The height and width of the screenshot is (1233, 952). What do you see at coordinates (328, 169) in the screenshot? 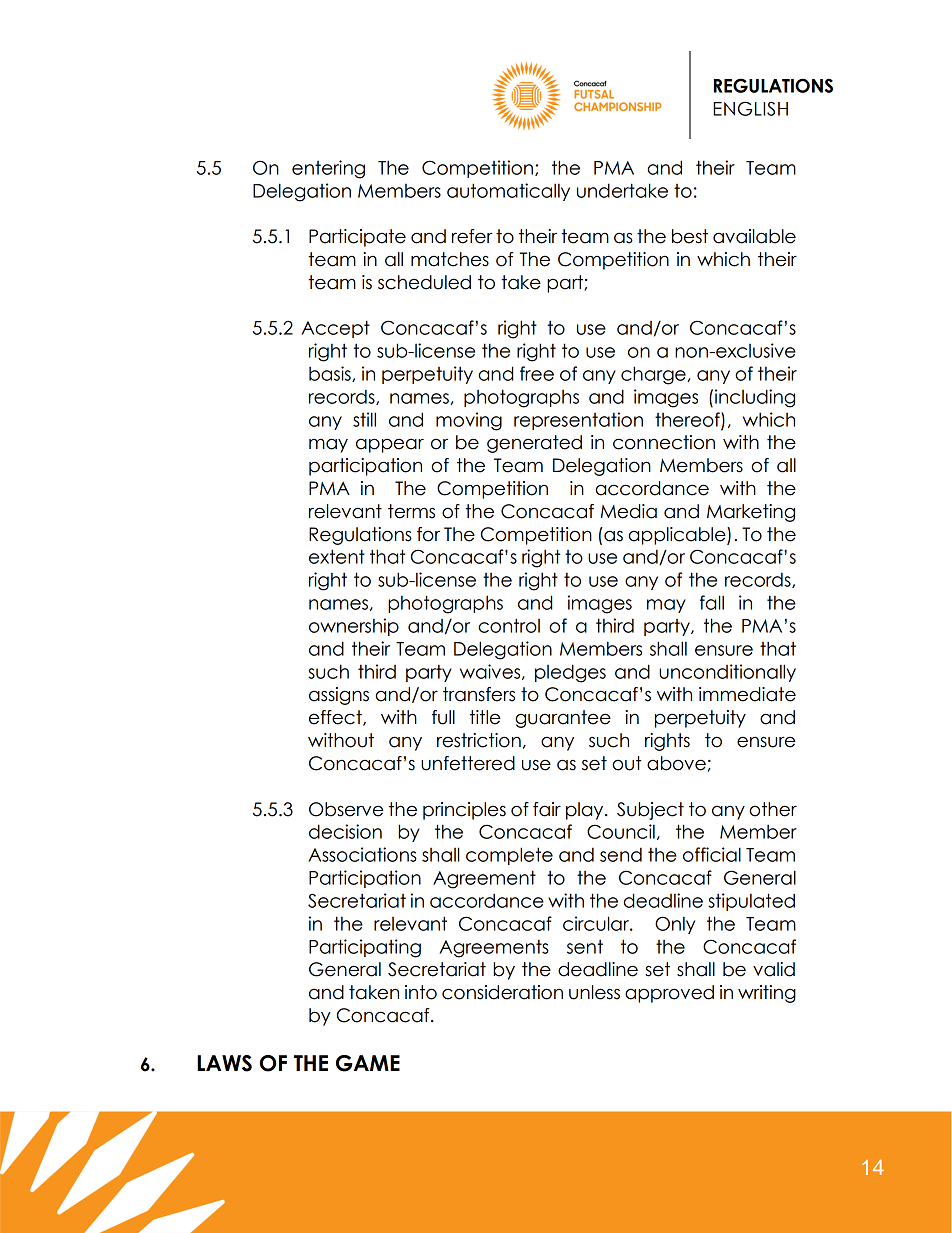
I see `entering` at bounding box center [328, 169].
